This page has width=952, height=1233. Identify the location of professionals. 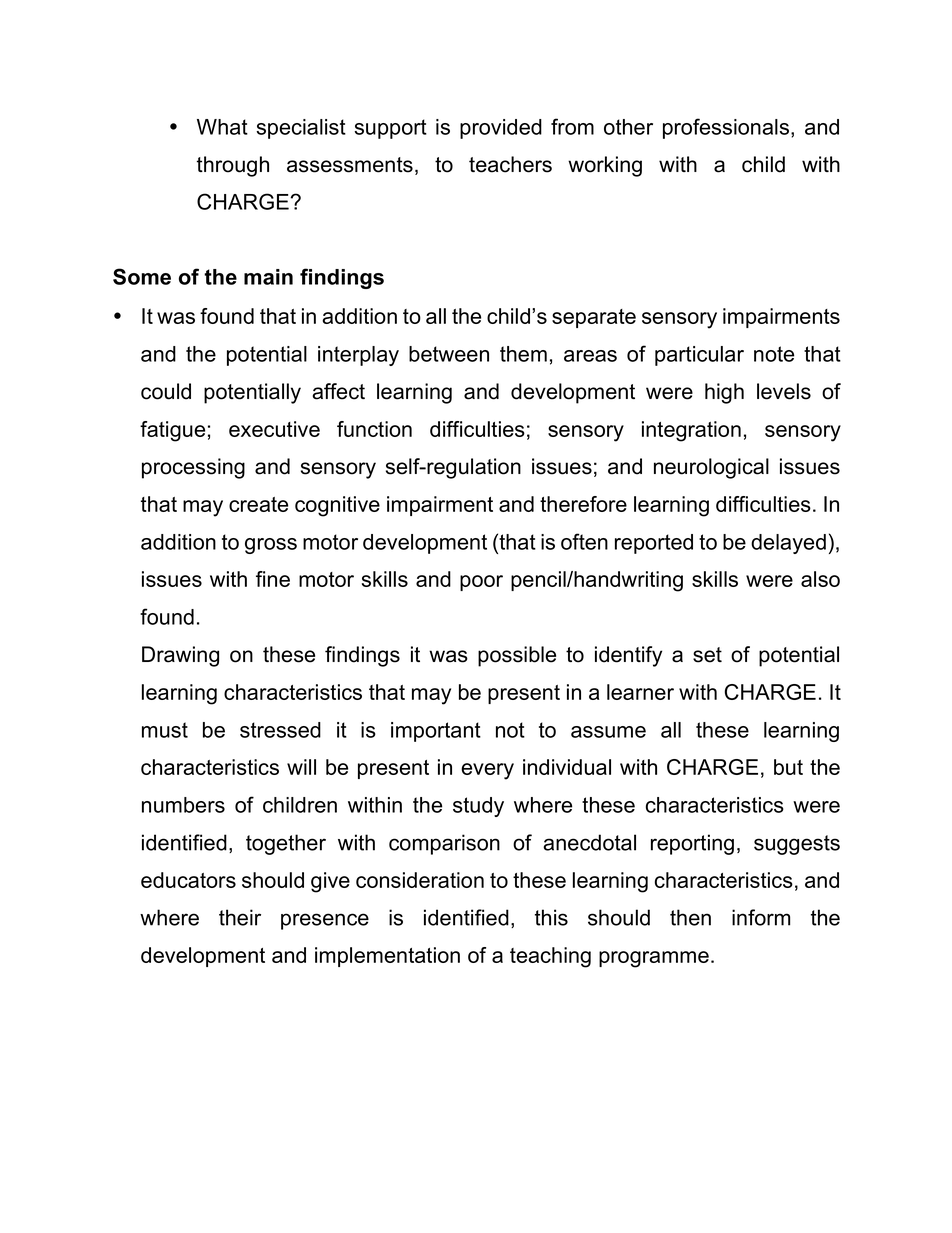
(726, 128).
